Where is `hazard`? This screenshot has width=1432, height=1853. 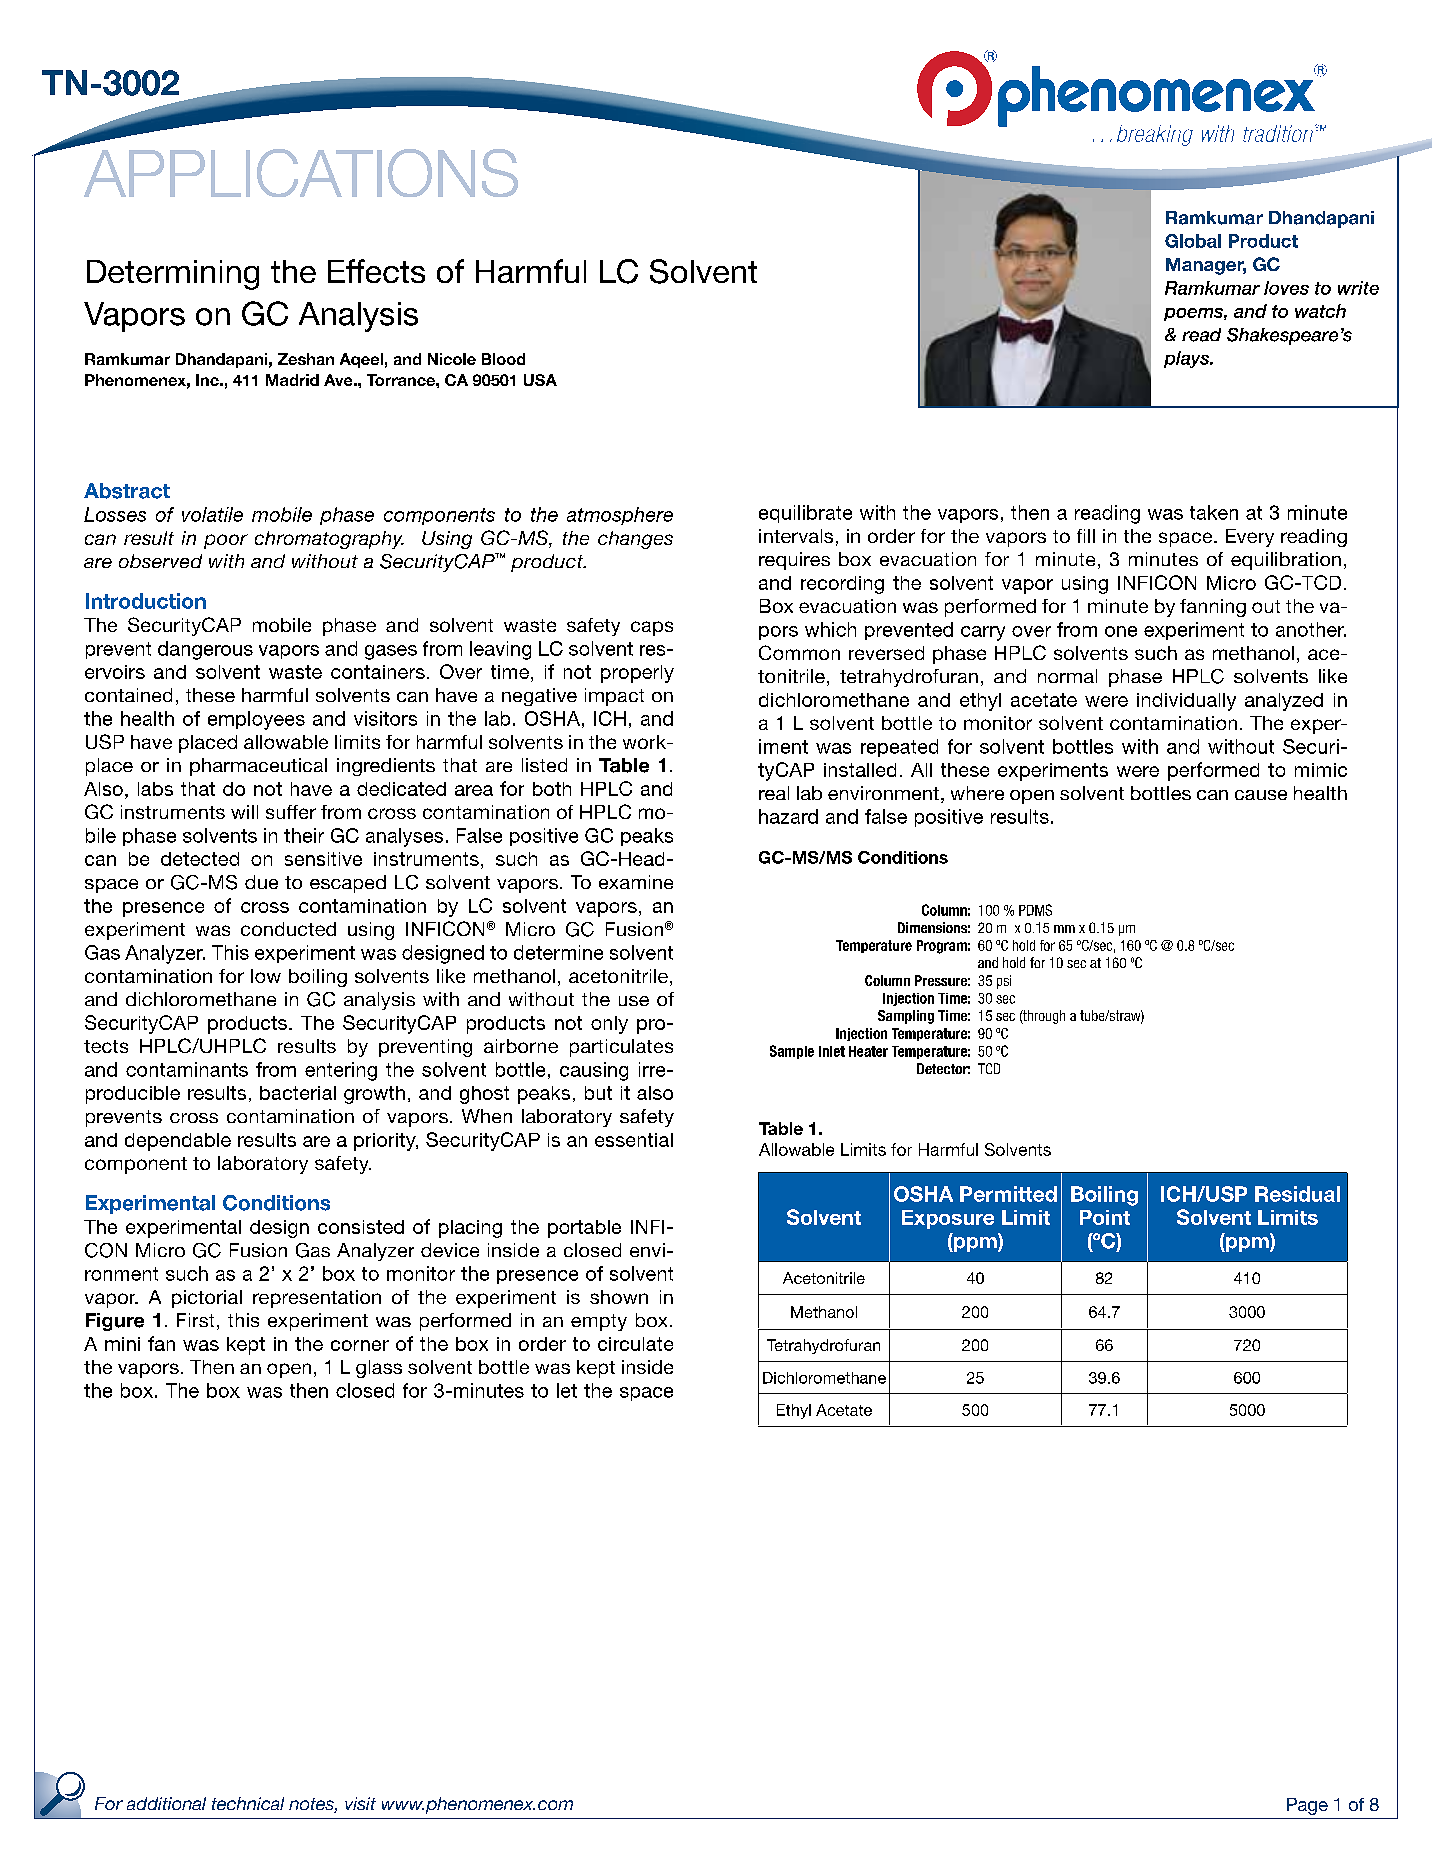
hazard is located at coordinates (788, 816).
